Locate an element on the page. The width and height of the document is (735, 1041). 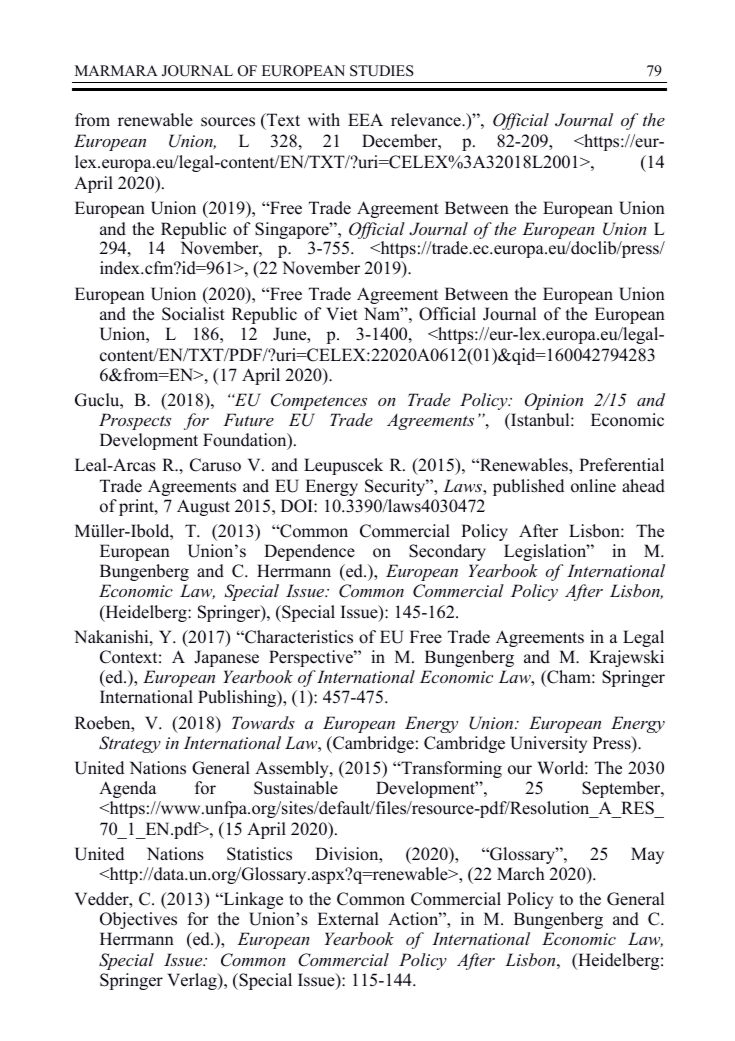
sources is located at coordinates (228, 122).
